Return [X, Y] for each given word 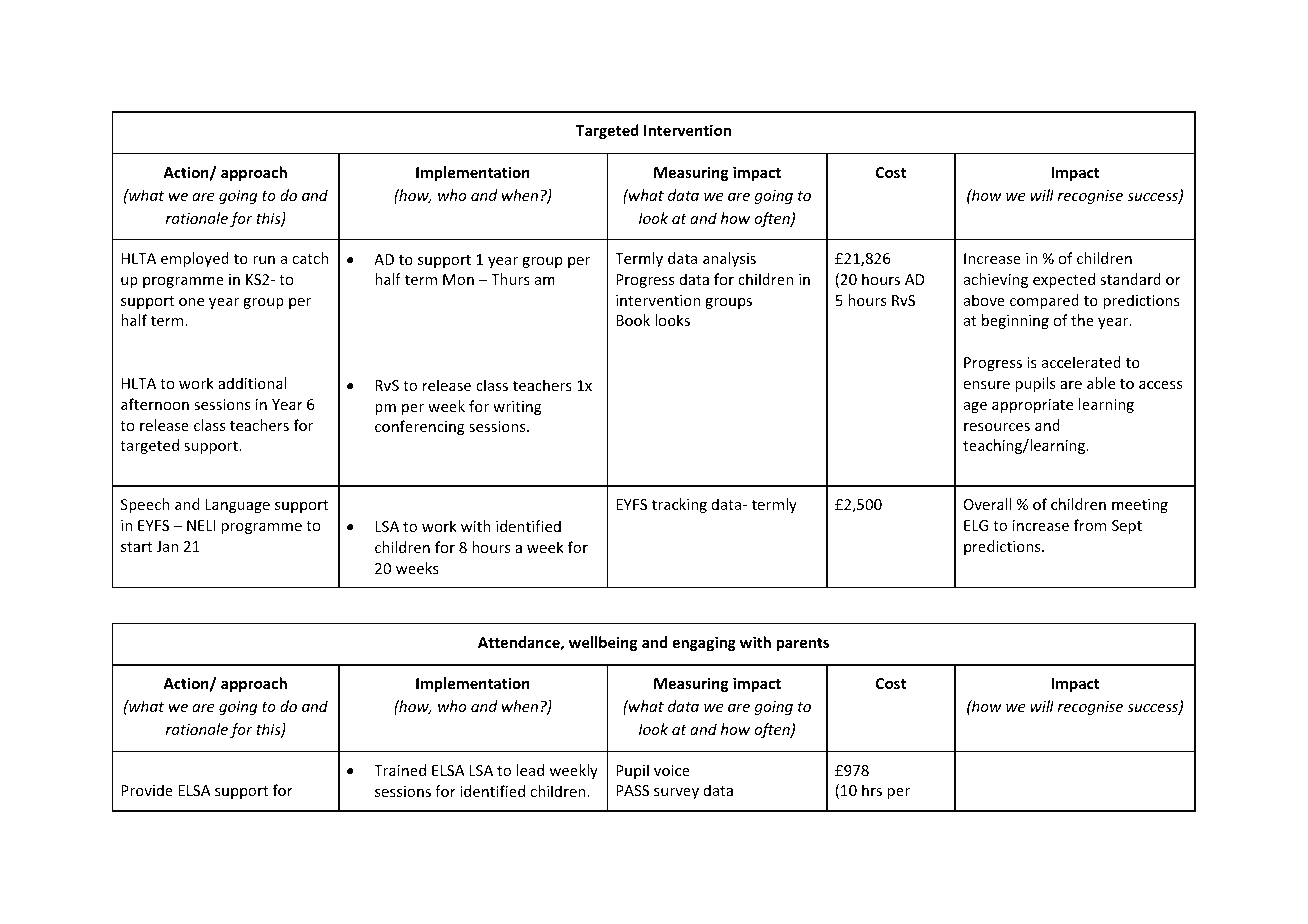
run [264, 260]
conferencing [420, 427]
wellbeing [603, 643]
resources [997, 427]
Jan [167, 546]
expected [1064, 280]
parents [803, 644]
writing [517, 408]
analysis [729, 259]
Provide [147, 790]
